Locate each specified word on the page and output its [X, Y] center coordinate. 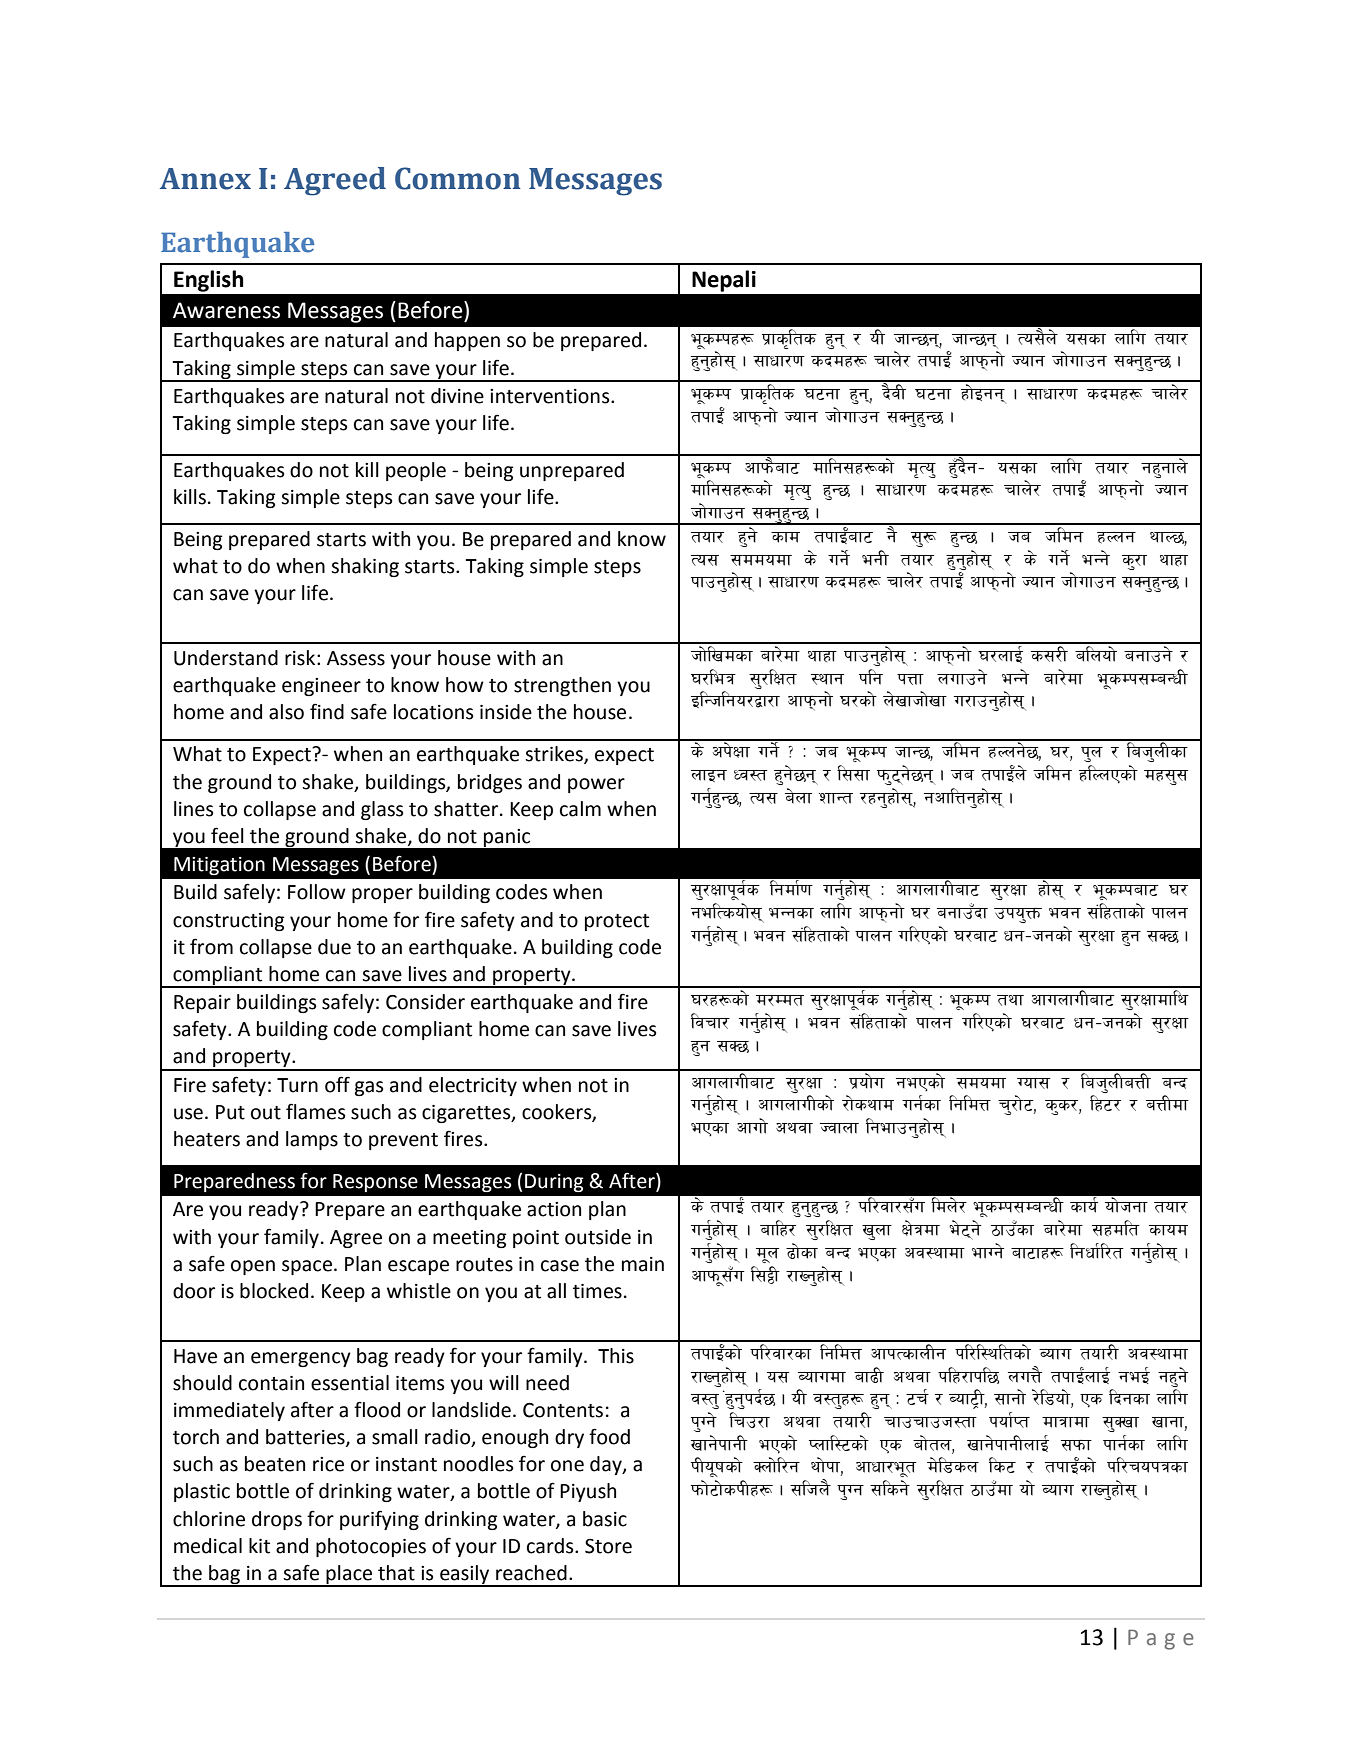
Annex [205, 179]
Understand [226, 658]
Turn [297, 1085]
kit [259, 1546]
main [643, 1264]
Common [457, 178]
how [465, 685]
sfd [785, 537]
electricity [473, 1086]
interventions [551, 396]
